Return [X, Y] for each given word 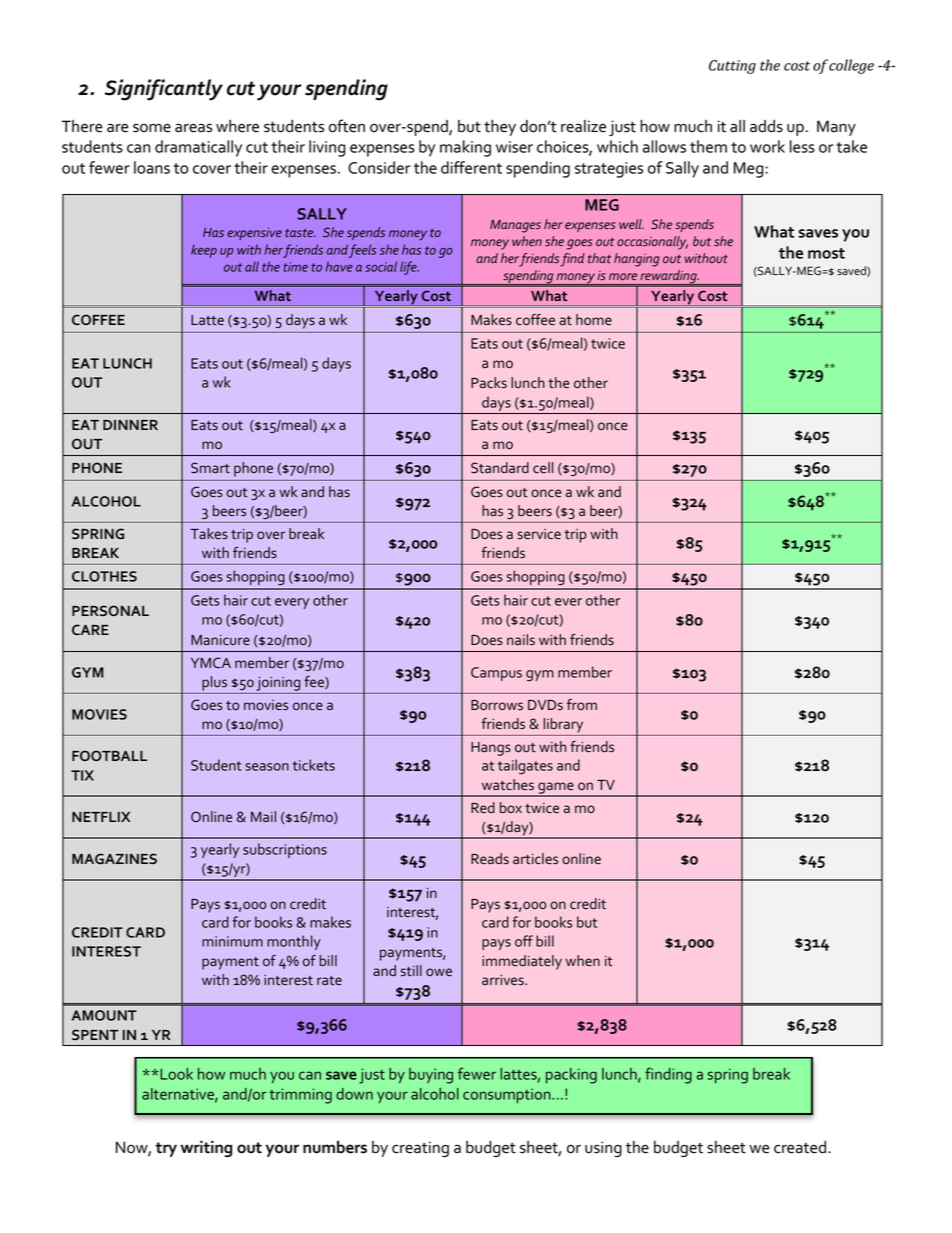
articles [535, 859]
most [826, 253]
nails [521, 640]
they [500, 128]
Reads [490, 859]
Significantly [164, 90]
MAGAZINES [114, 858]
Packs [489, 383]
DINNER [130, 425]
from [582, 705]
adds [766, 126]
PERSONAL [110, 610]
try [166, 1149]
